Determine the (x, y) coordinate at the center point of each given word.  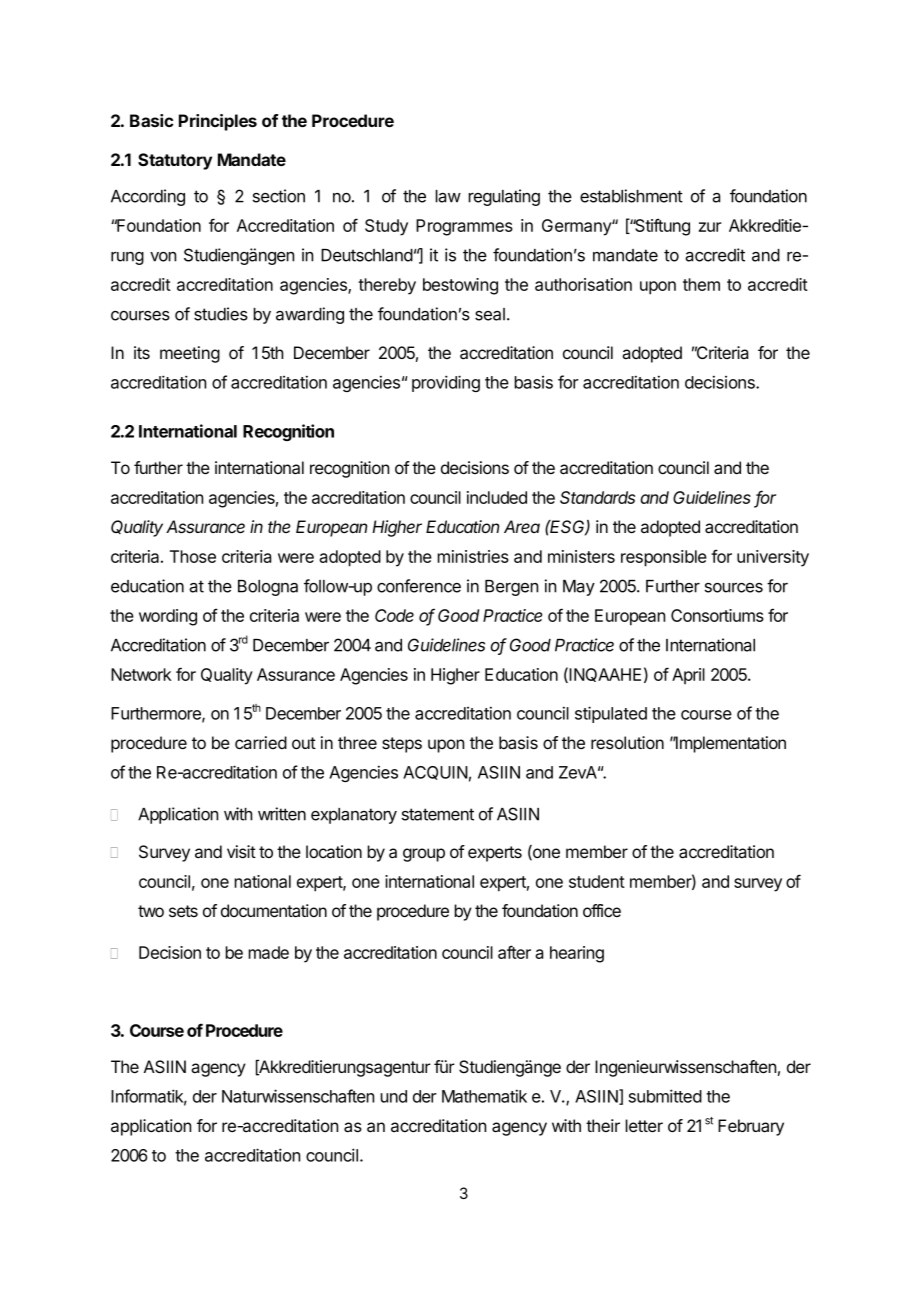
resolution (627, 742)
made (268, 952)
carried (261, 742)
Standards (597, 497)
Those (193, 556)
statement (438, 814)
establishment (631, 196)
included (497, 497)
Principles (218, 122)
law (448, 196)
